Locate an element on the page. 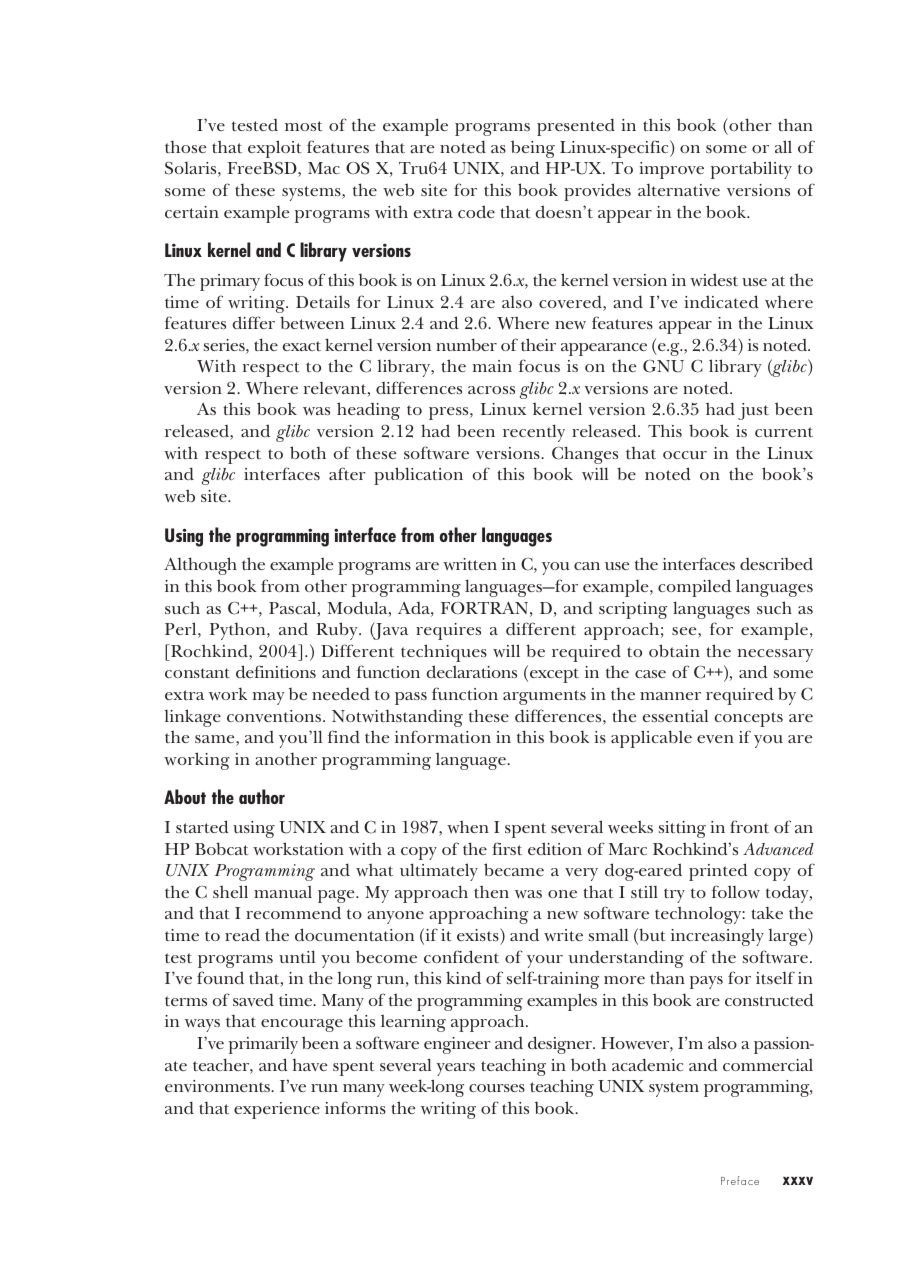 This page has height=1276, width=898. experience is located at coordinates (277, 1110).
